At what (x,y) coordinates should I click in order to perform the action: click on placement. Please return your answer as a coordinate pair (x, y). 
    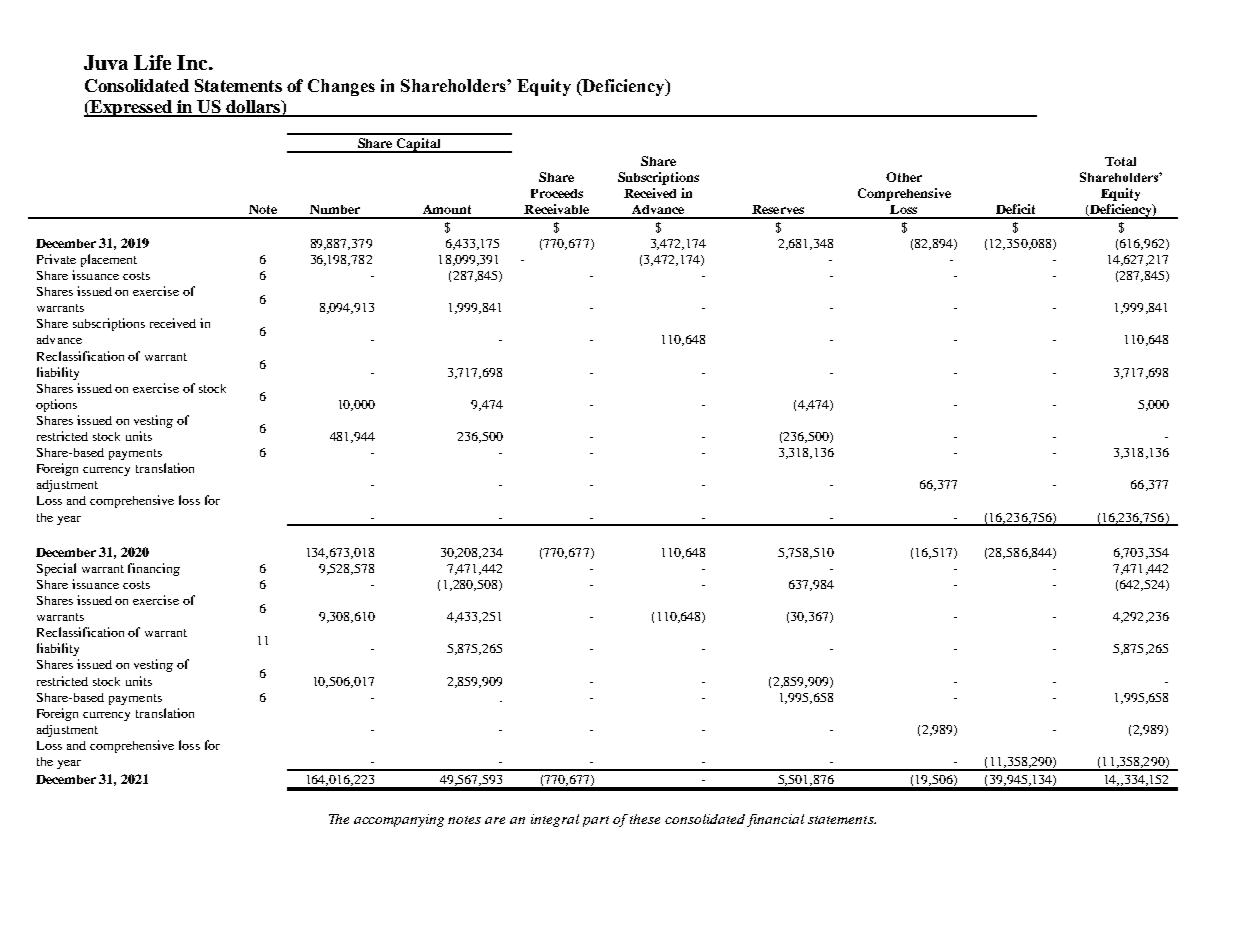
    Looking at the image, I should click on (109, 260).
